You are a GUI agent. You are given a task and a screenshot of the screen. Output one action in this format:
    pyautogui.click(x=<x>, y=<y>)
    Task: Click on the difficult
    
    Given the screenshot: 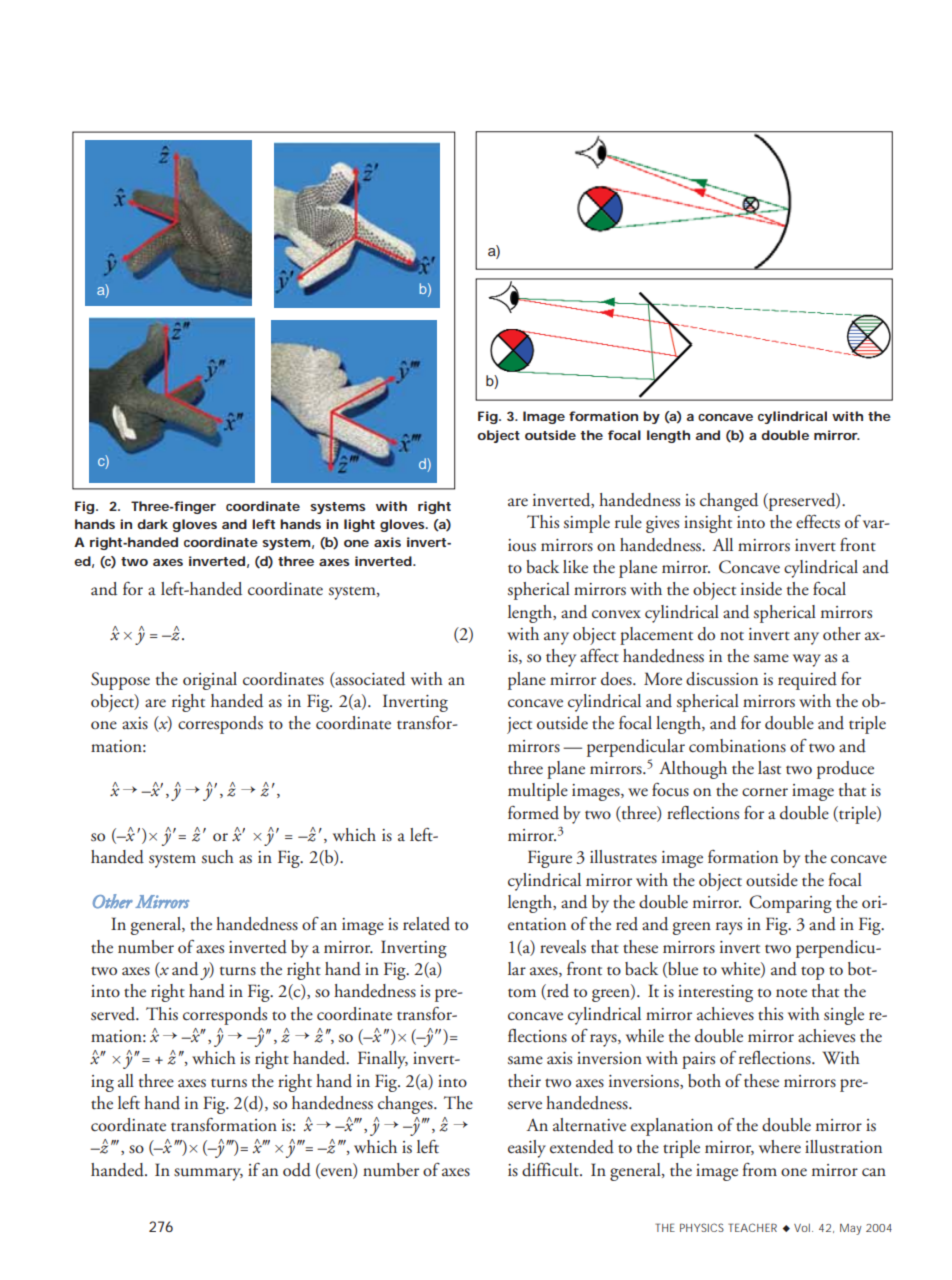 What is the action you would take?
    pyautogui.click(x=551, y=1170)
